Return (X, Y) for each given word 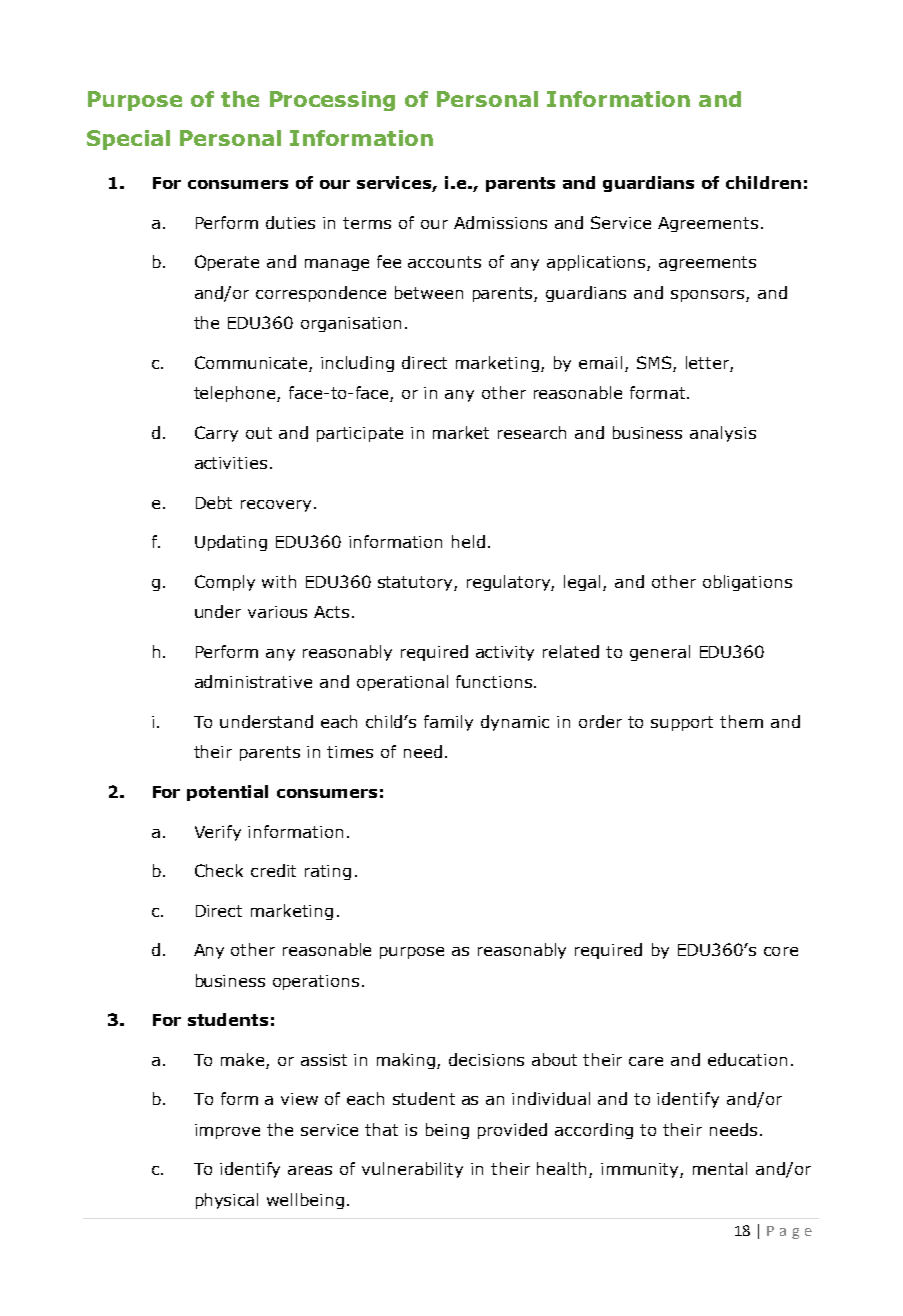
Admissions (500, 222)
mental (720, 1168)
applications (596, 263)
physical (227, 1201)
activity (505, 653)
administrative (253, 681)
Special (128, 140)
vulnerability (412, 1170)
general (660, 653)
